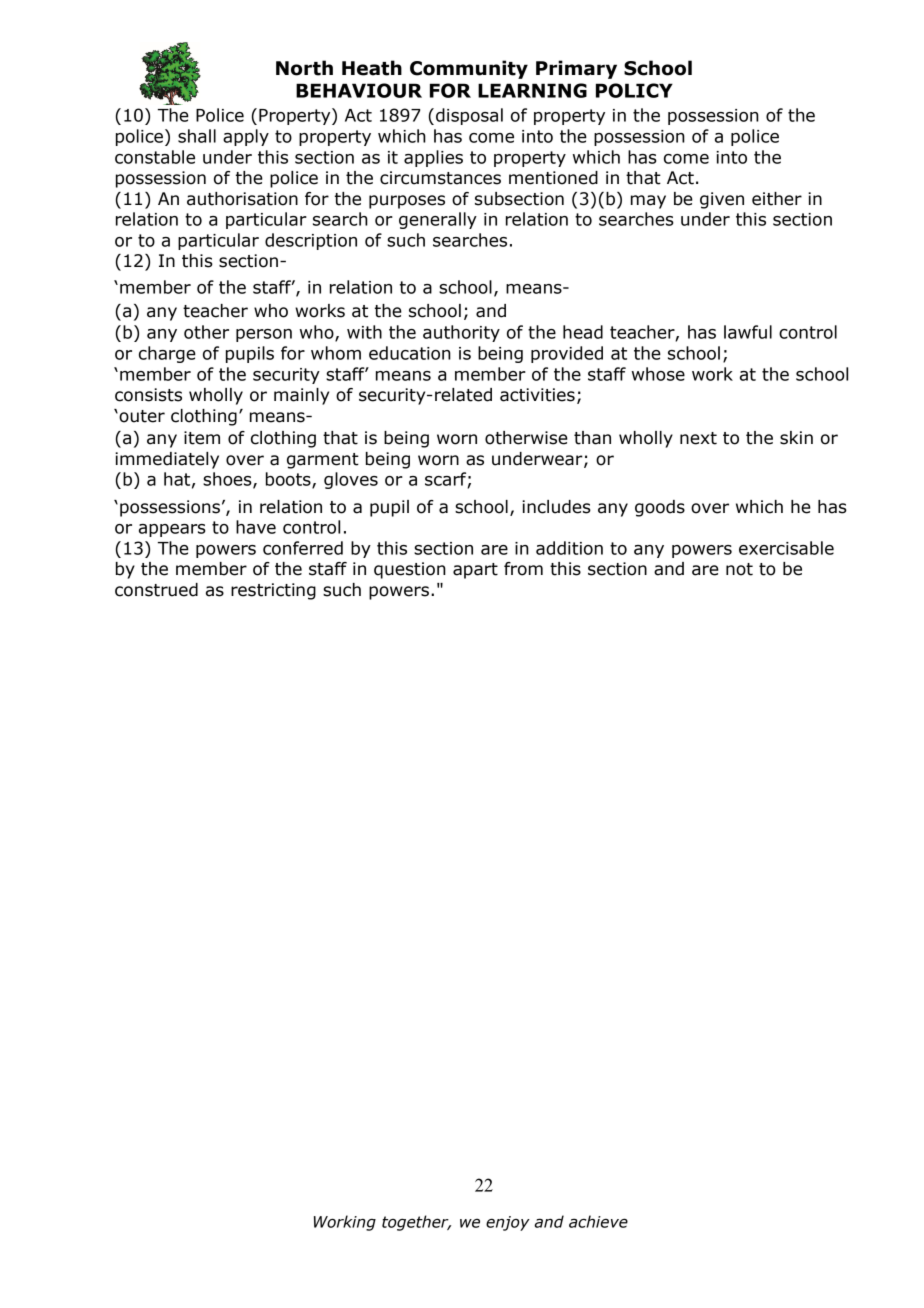 This document has height=1308, width=924. Describe the element at coordinates (416, 1223) in the document. I see `together` at that location.
